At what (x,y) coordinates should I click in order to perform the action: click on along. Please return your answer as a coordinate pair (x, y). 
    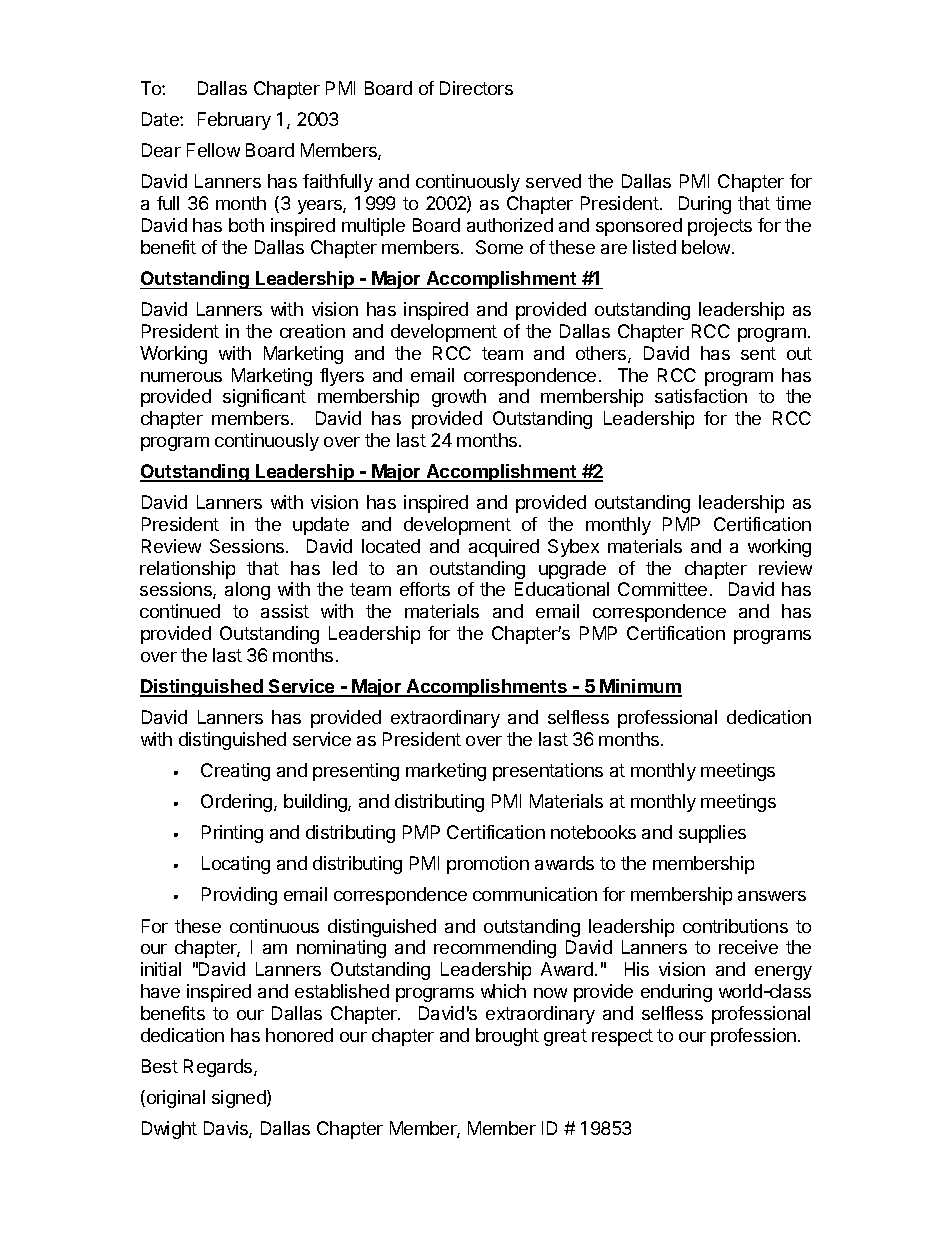
    Looking at the image, I should click on (247, 591).
